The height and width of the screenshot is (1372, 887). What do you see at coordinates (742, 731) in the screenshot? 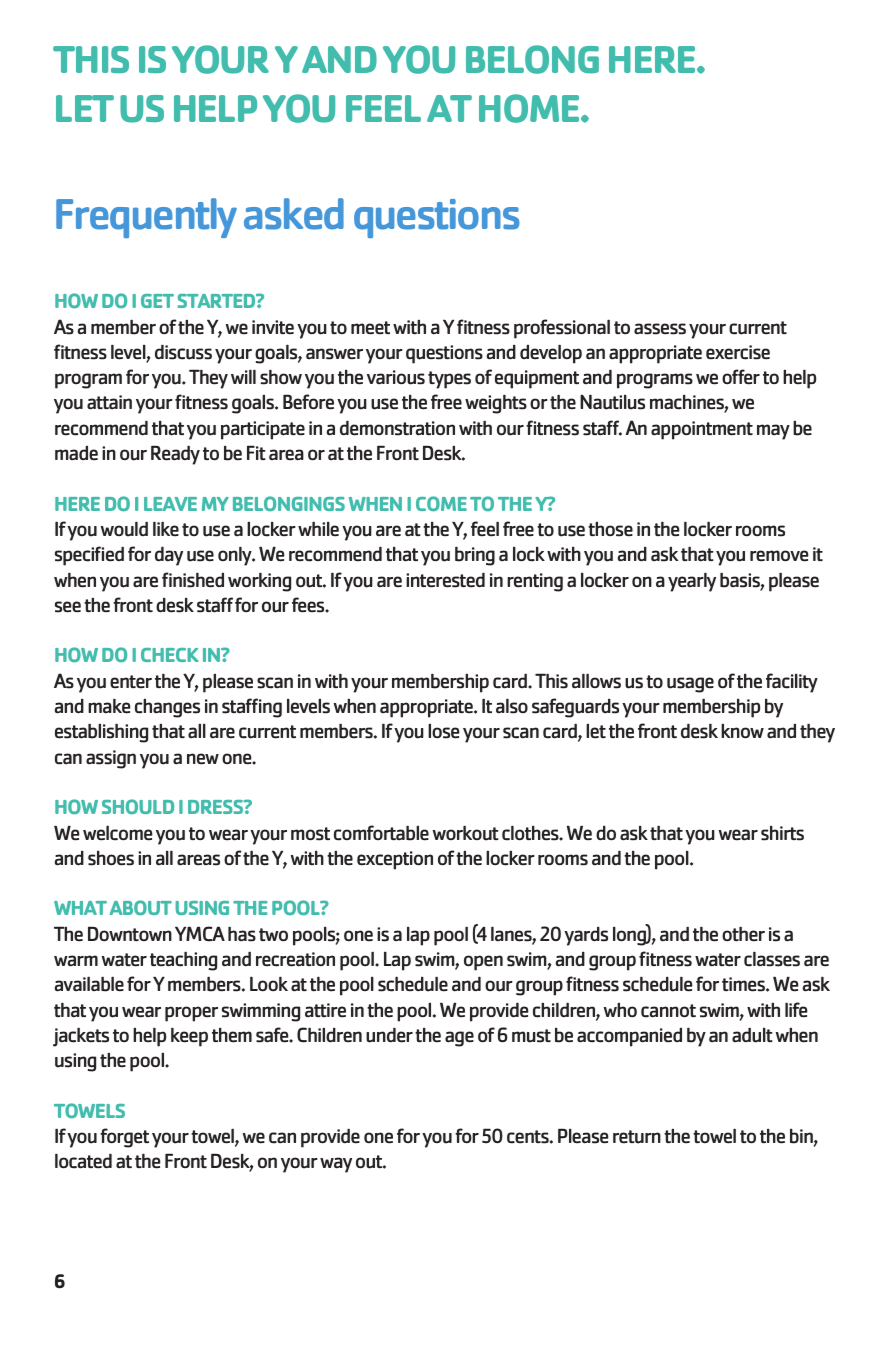
I see `know` at bounding box center [742, 731].
